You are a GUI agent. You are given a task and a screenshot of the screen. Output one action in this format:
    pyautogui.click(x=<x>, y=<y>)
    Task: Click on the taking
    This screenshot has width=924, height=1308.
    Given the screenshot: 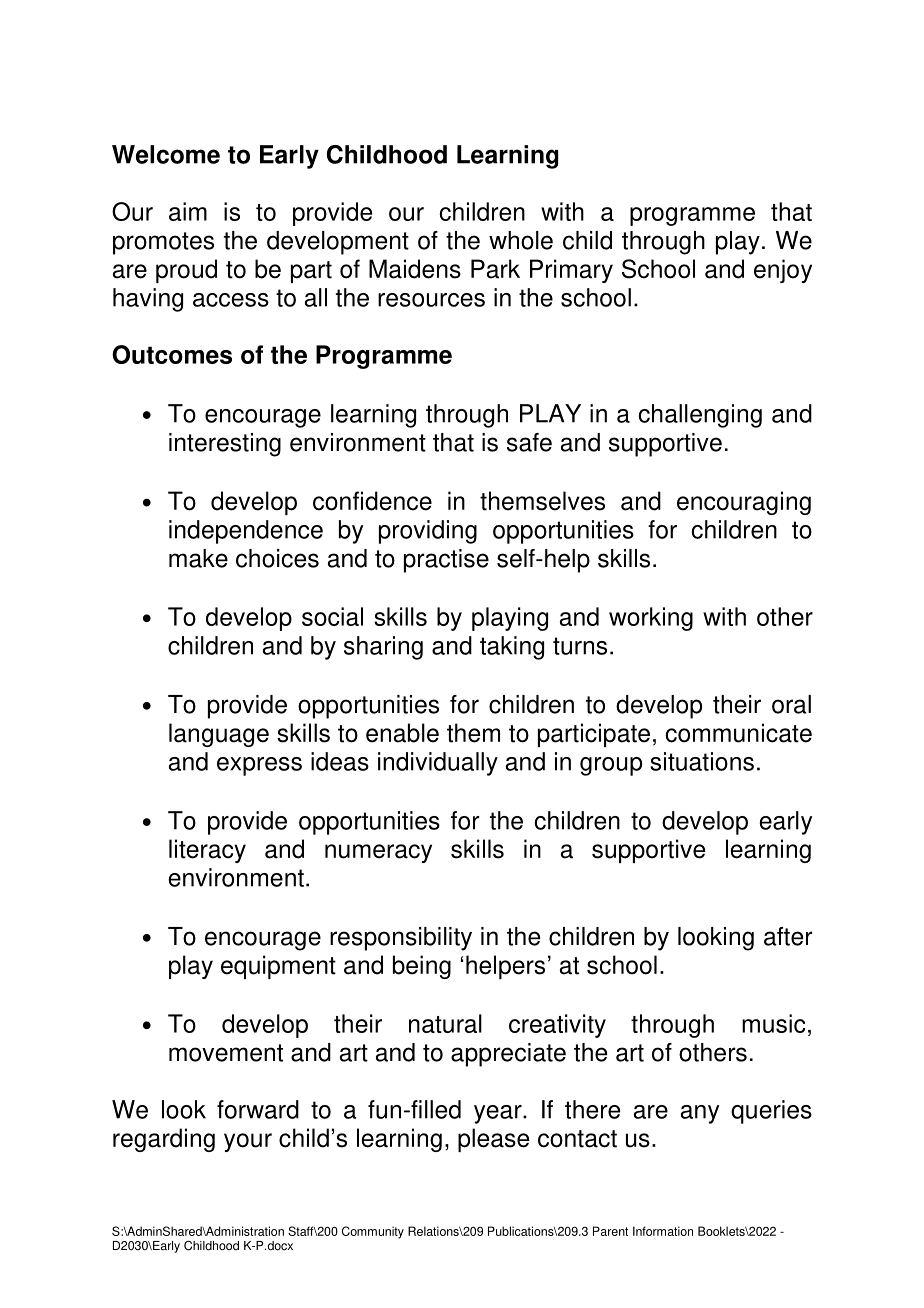 What is the action you would take?
    pyautogui.click(x=512, y=648)
